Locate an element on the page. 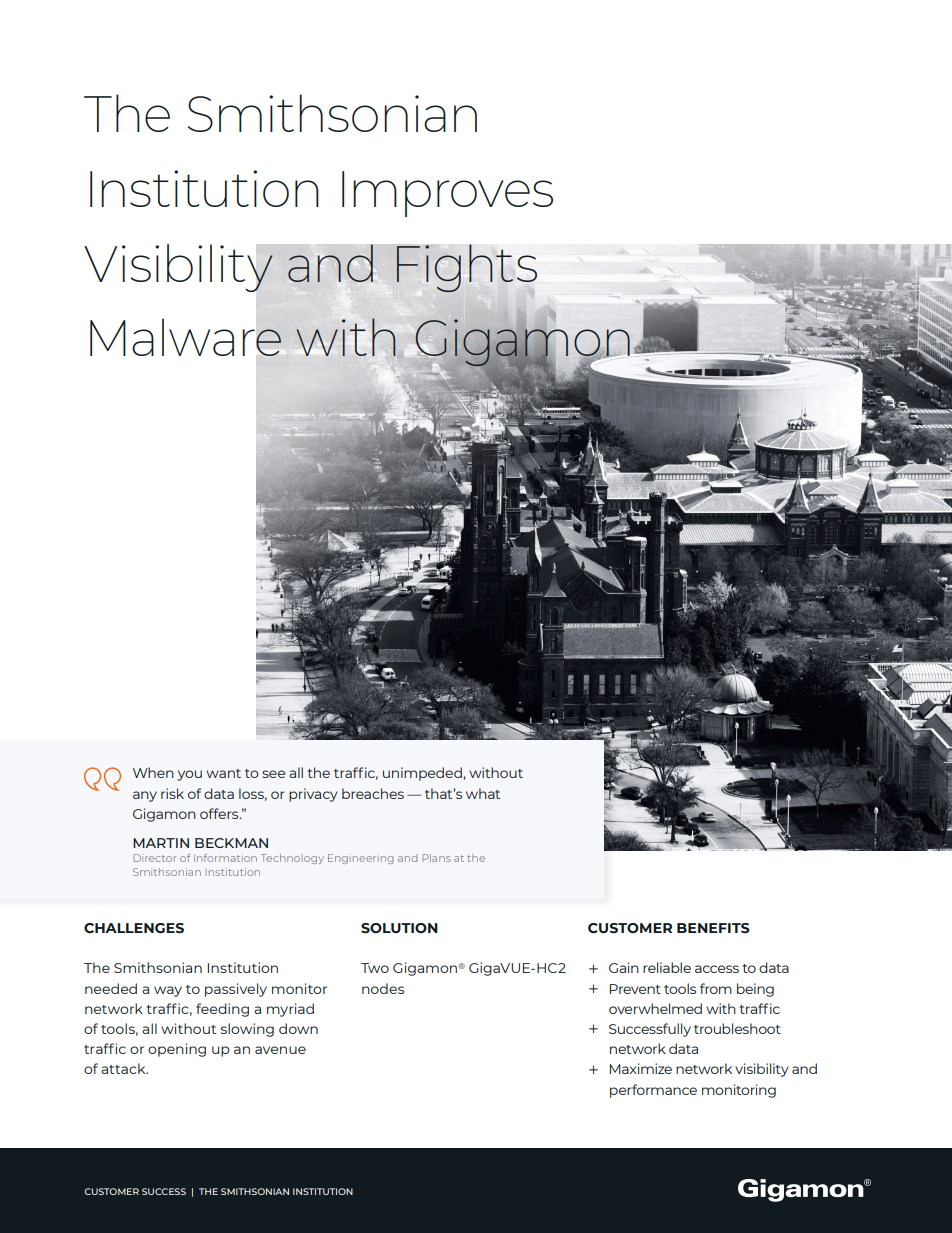 The width and height of the page is (952, 1233). nodes is located at coordinates (383, 988).
